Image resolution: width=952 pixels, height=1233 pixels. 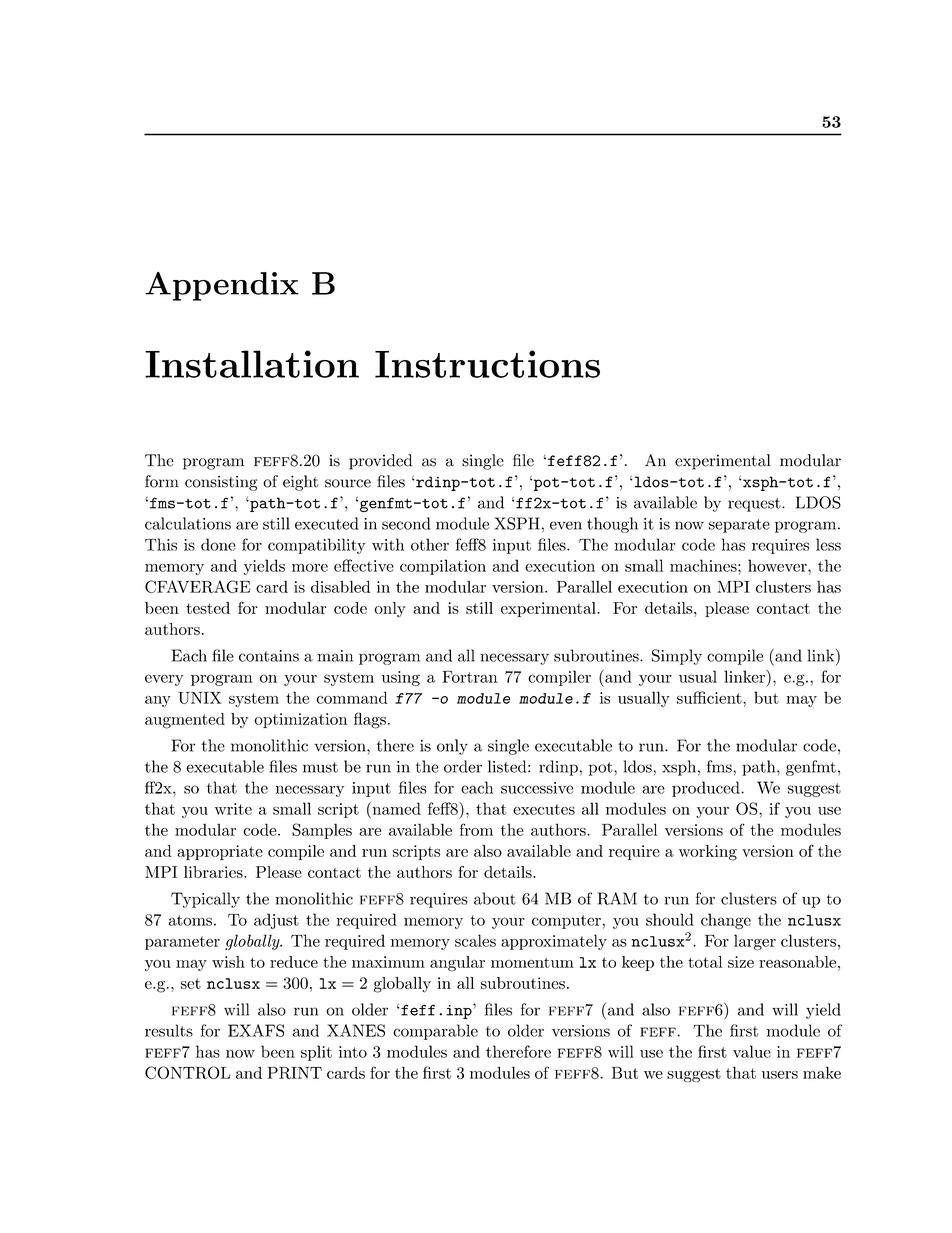 What do you see at coordinates (755, 505) in the screenshot?
I see `request` at bounding box center [755, 505].
